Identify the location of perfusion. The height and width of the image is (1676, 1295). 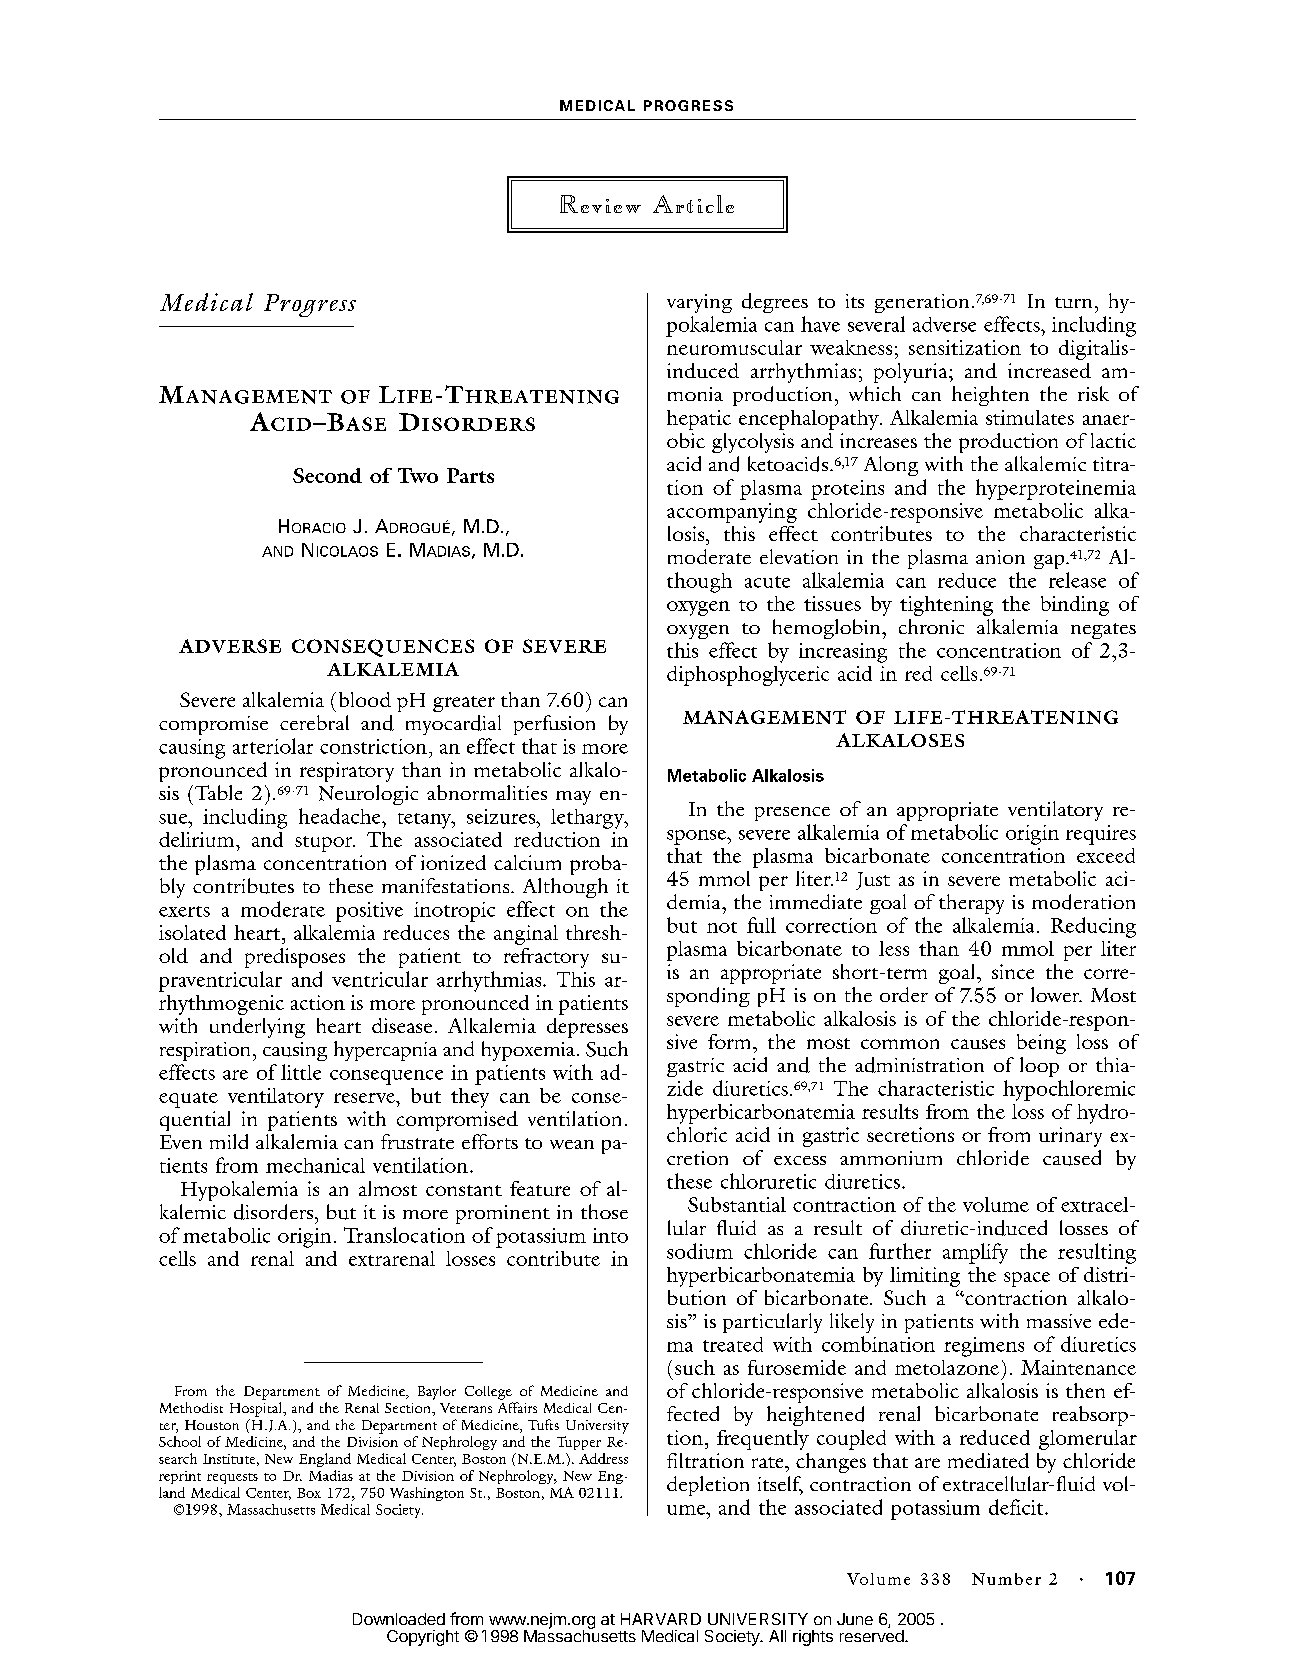
(554, 725).
